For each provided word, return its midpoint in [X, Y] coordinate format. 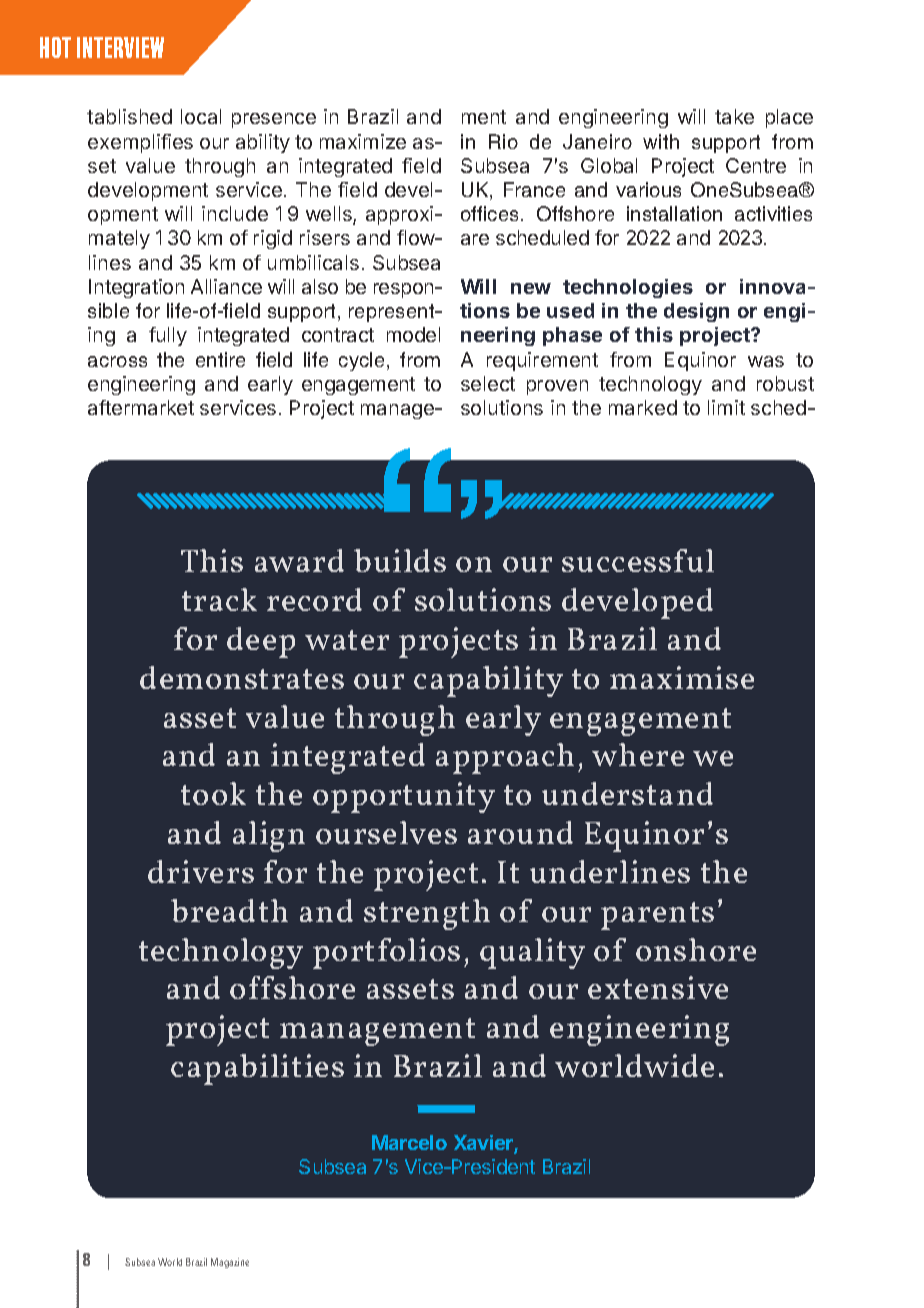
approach [505, 758]
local [201, 116]
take [734, 116]
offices [489, 213]
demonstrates [242, 677]
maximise [682, 677]
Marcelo [409, 1142]
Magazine [230, 1263]
